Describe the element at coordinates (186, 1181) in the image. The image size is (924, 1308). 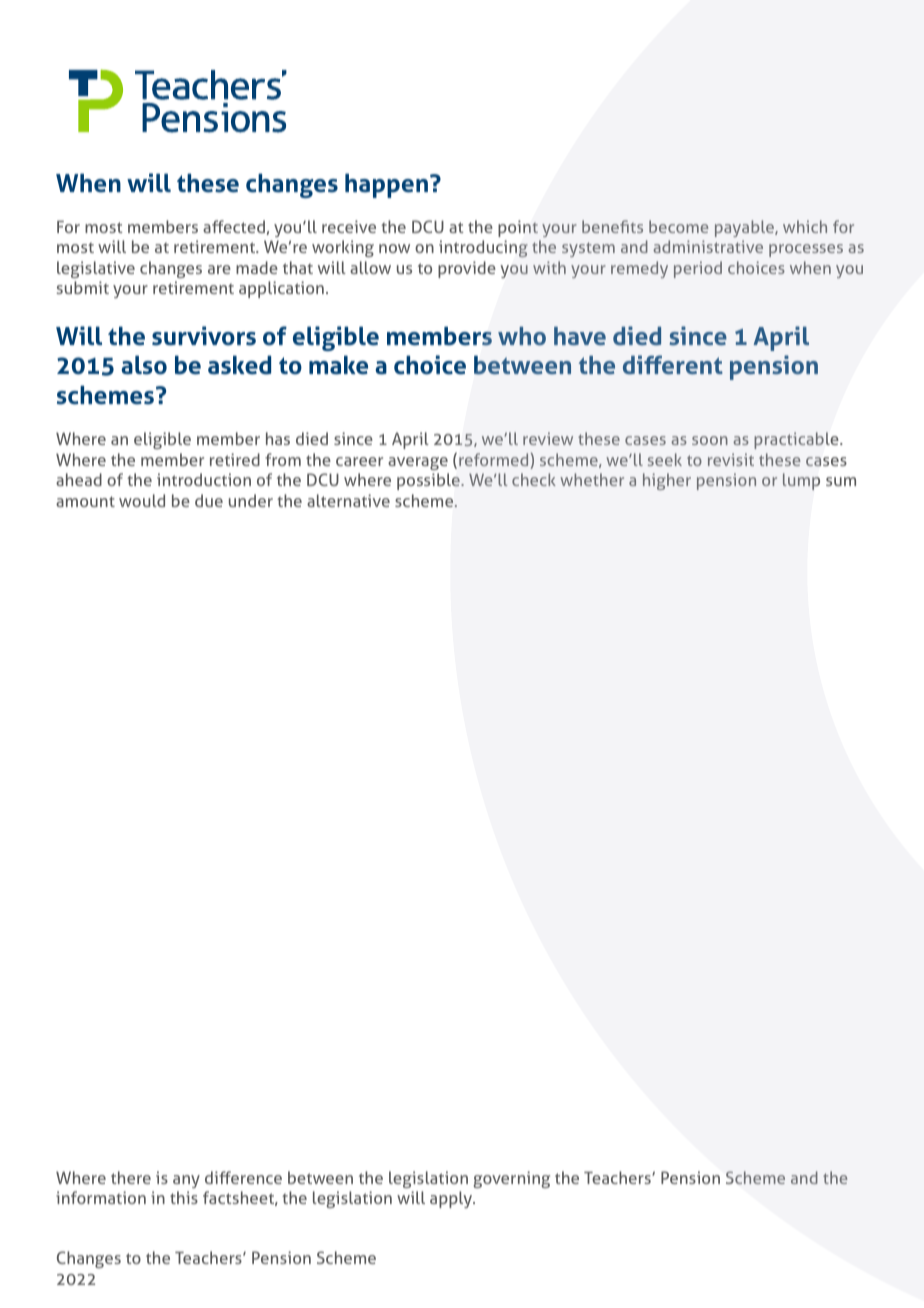
I see `any` at that location.
